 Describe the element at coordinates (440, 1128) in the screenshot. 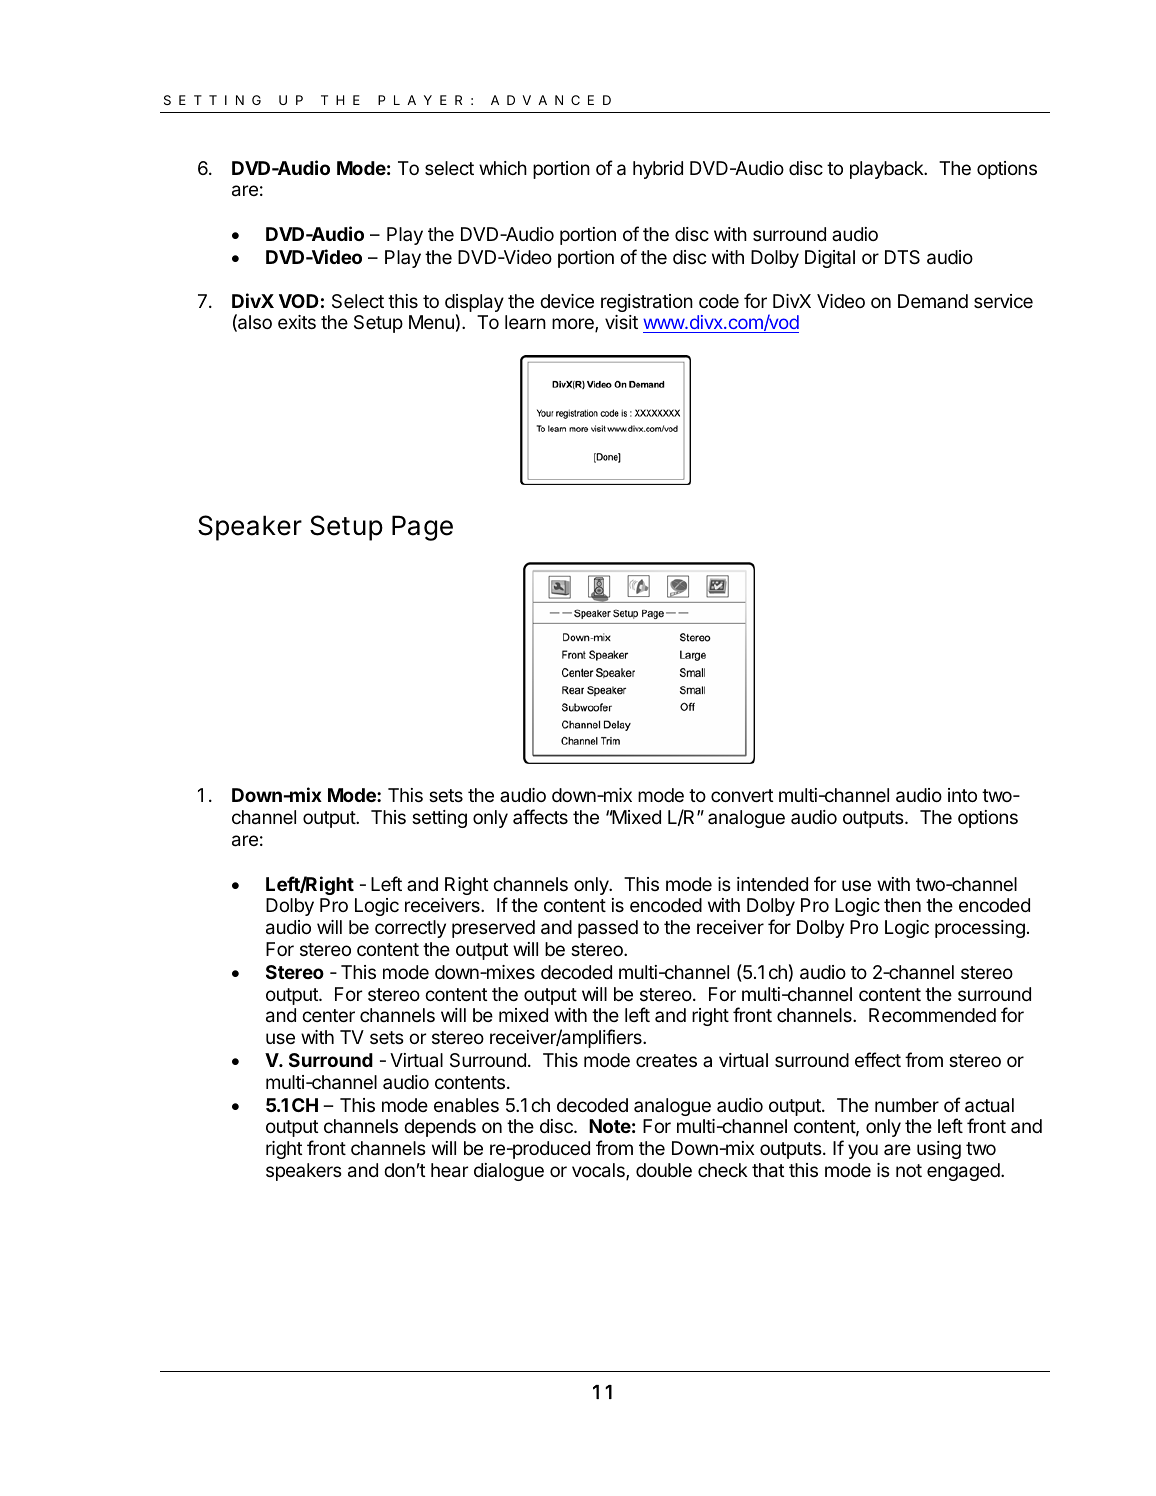

I see `depends` at that location.
